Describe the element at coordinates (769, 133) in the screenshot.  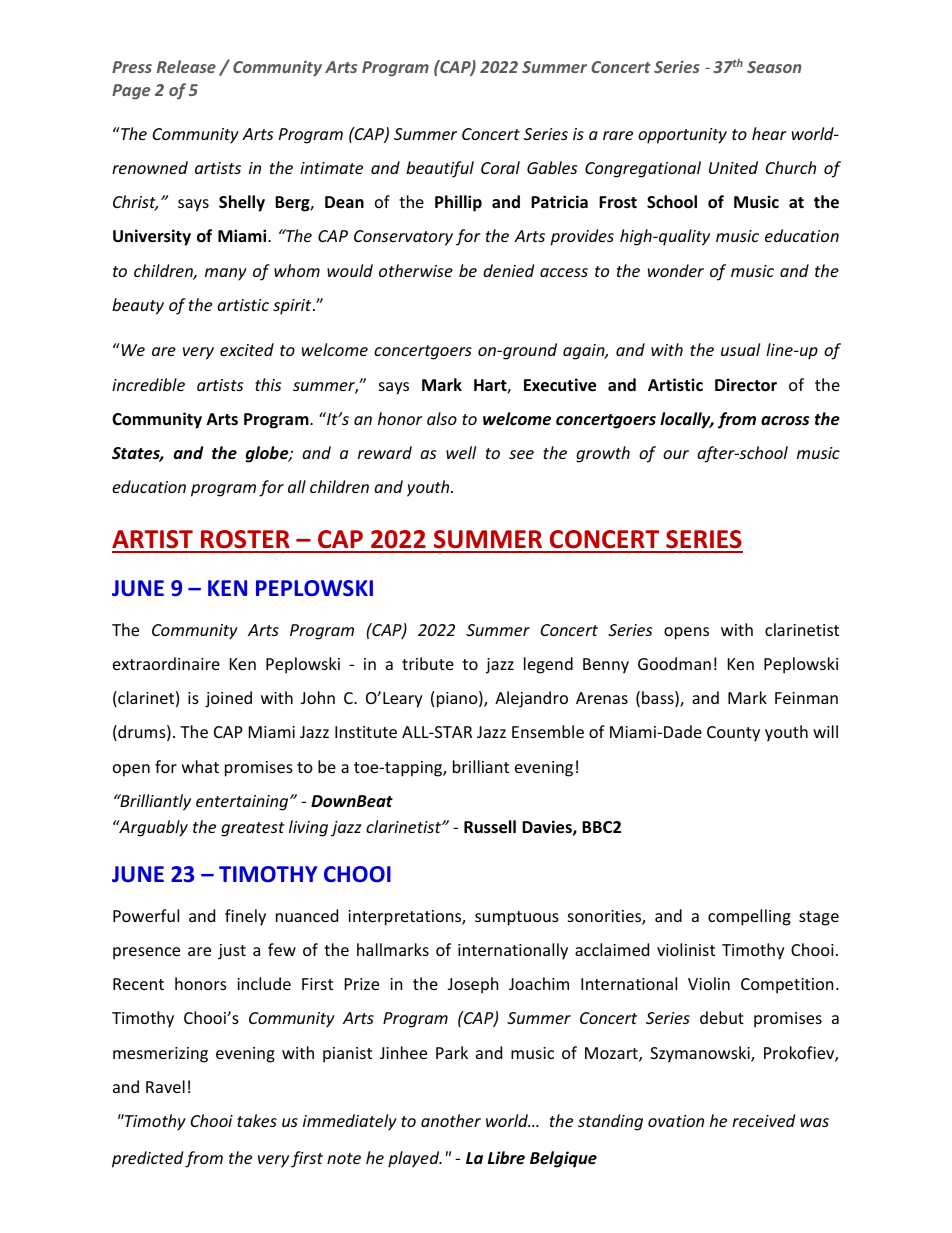
I see `hear` at that location.
